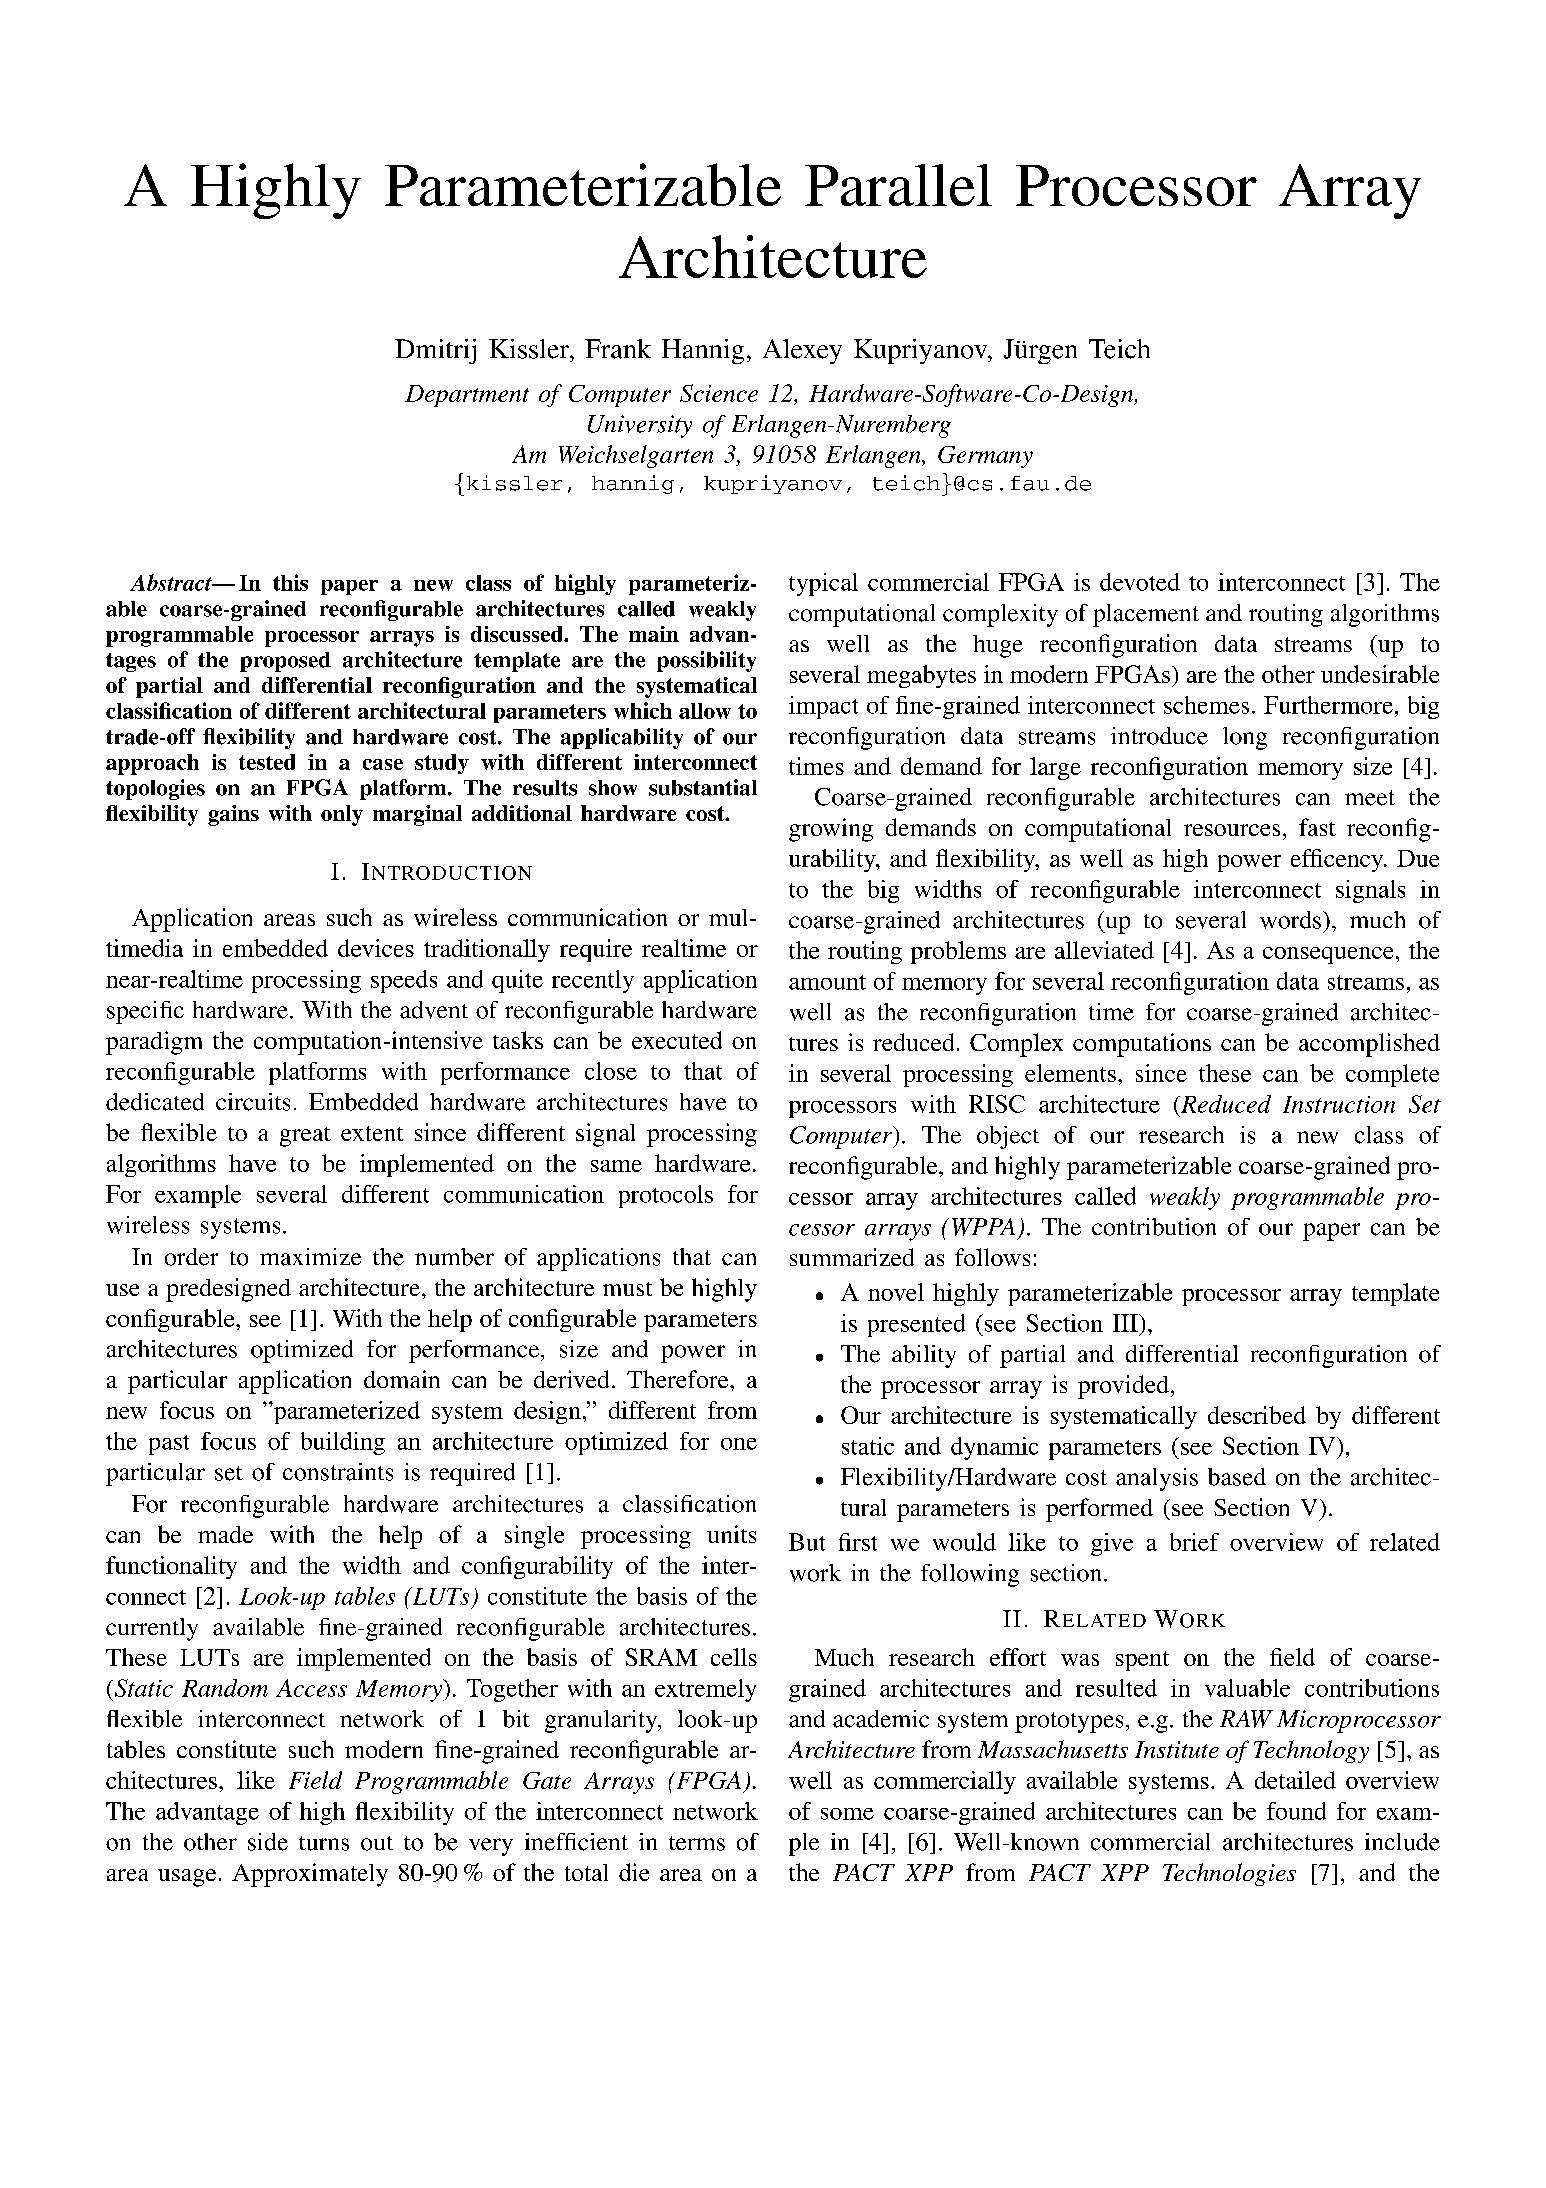 Image resolution: width=1546 pixels, height=2188 pixels. Describe the element at coordinates (324, 1843) in the document. I see `turns` at that location.
